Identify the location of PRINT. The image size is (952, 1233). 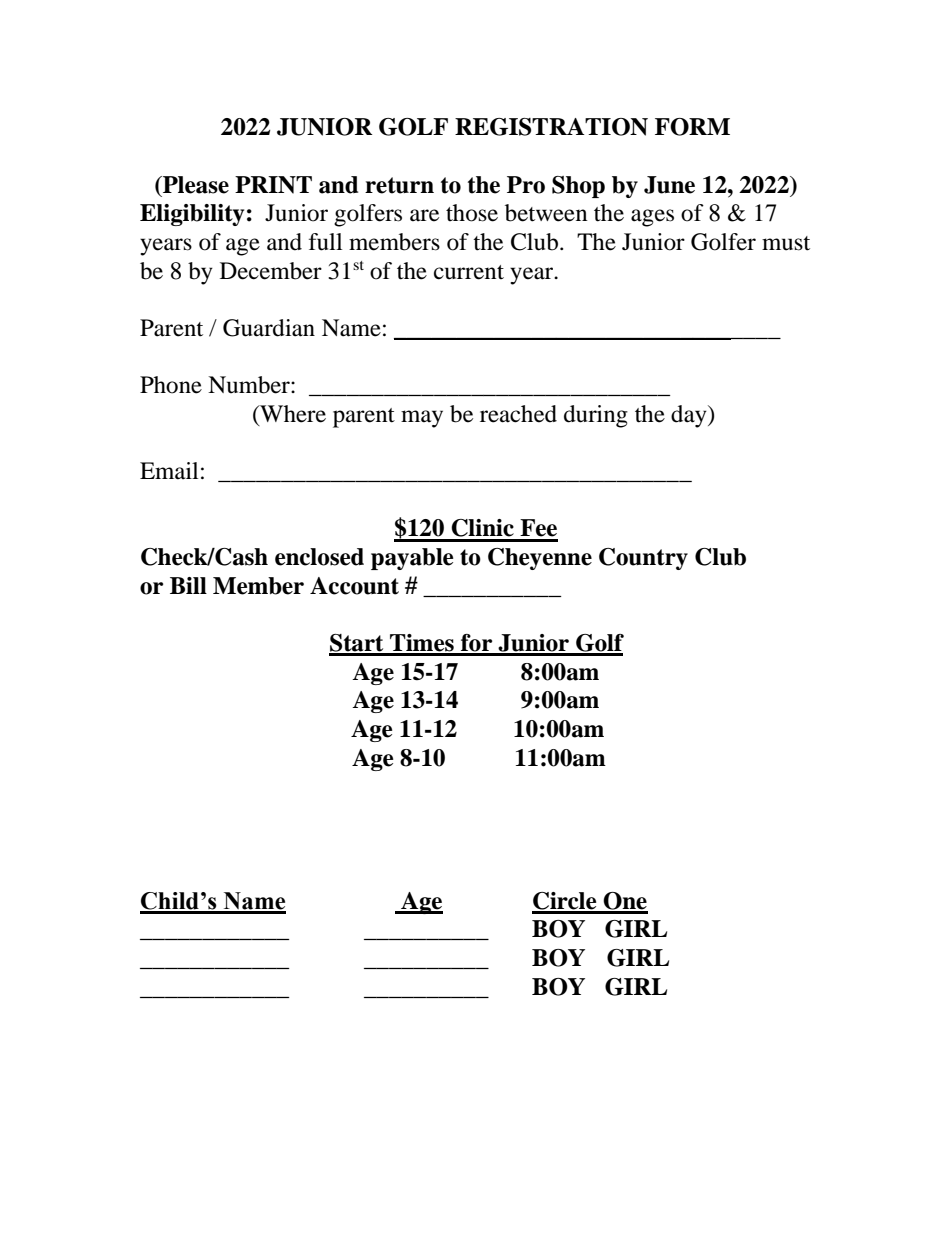
(273, 185).
